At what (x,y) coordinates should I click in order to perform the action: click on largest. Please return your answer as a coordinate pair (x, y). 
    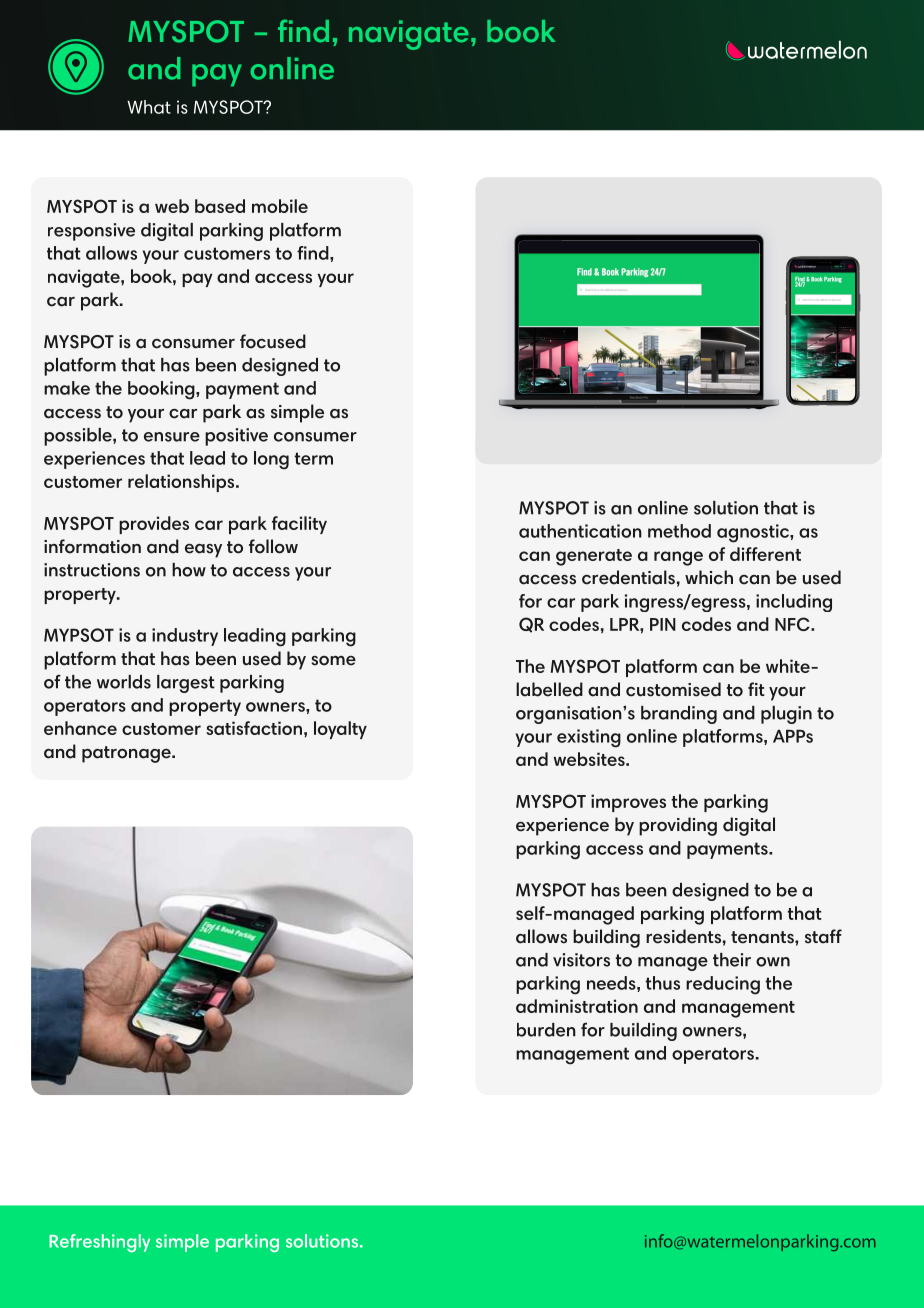
    Looking at the image, I should click on (186, 684).
